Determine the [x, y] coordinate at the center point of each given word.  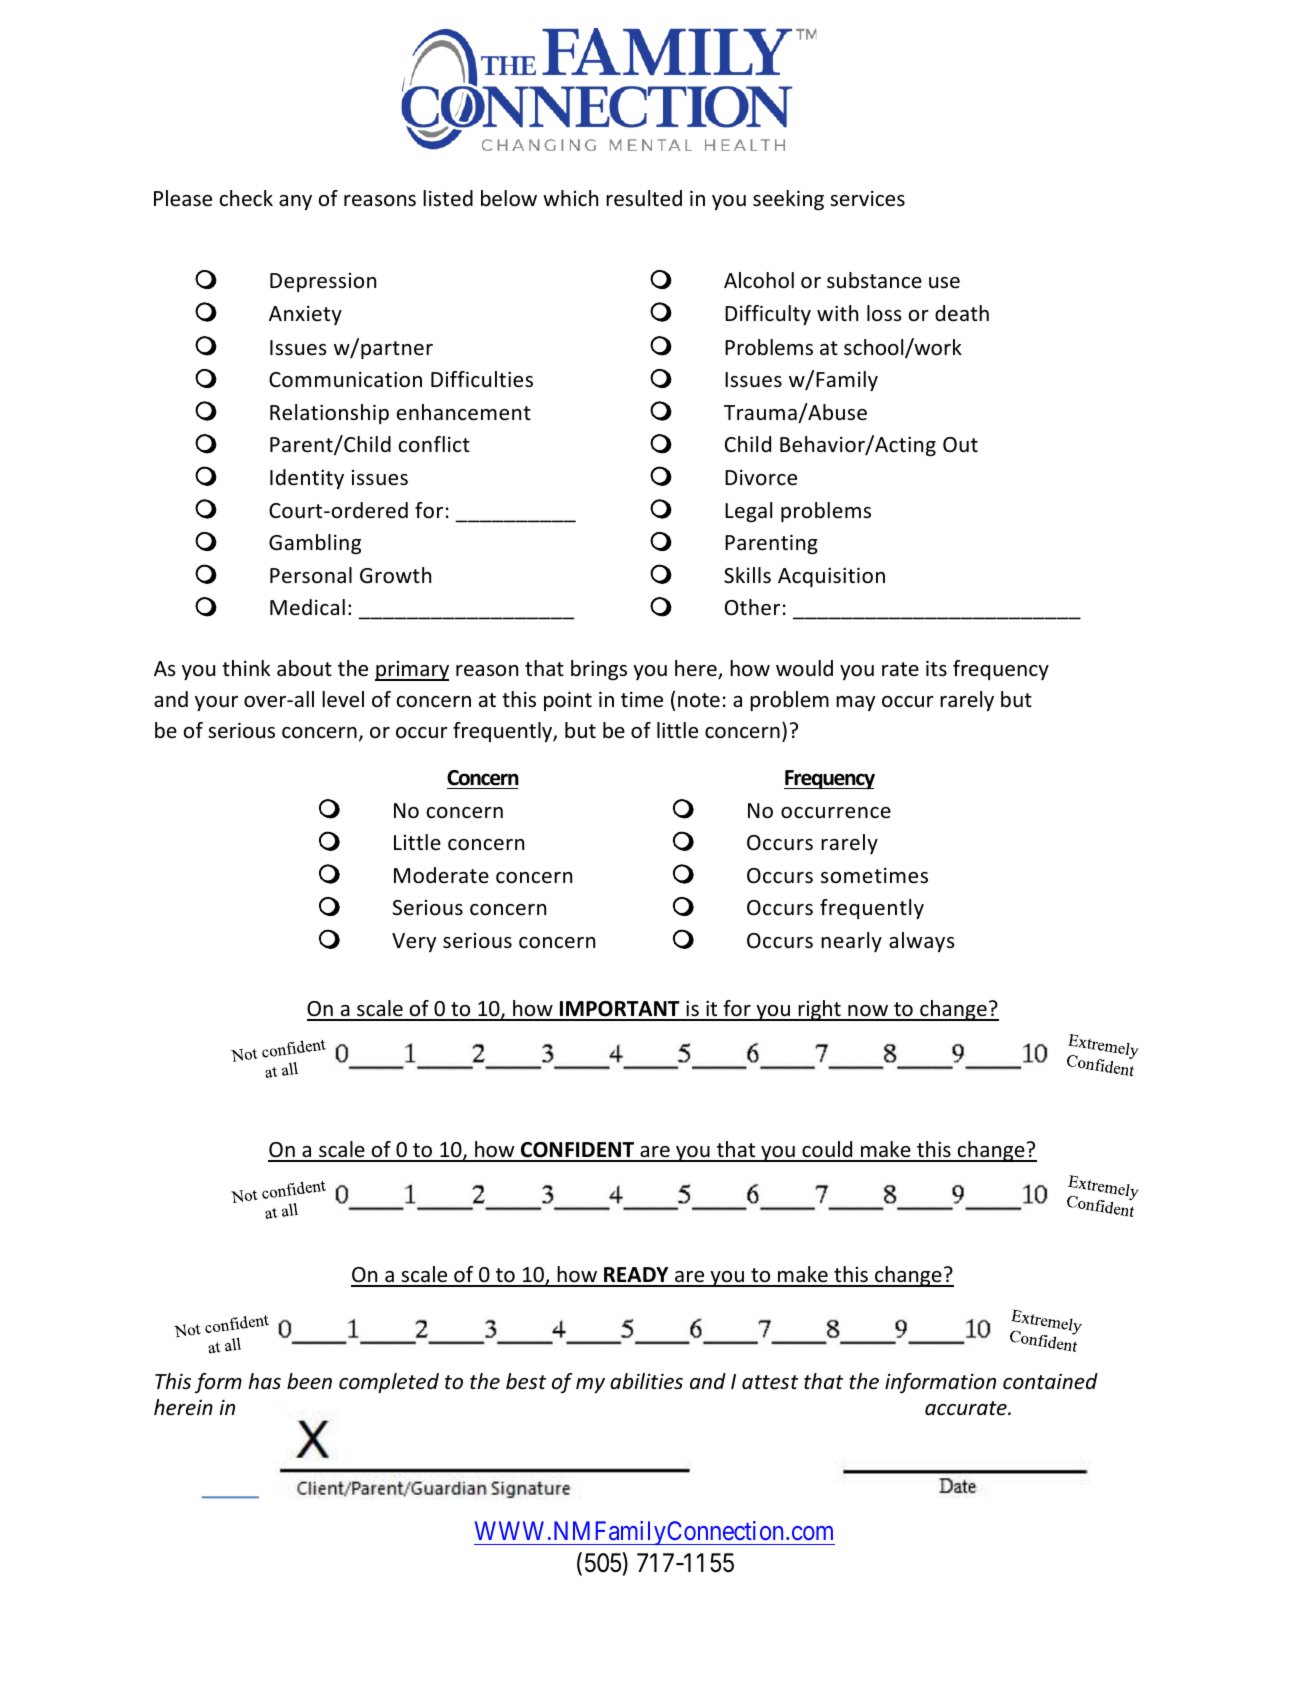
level [343, 699]
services [867, 199]
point [568, 701]
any [295, 202]
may [855, 703]
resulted [644, 198]
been [309, 1381]
